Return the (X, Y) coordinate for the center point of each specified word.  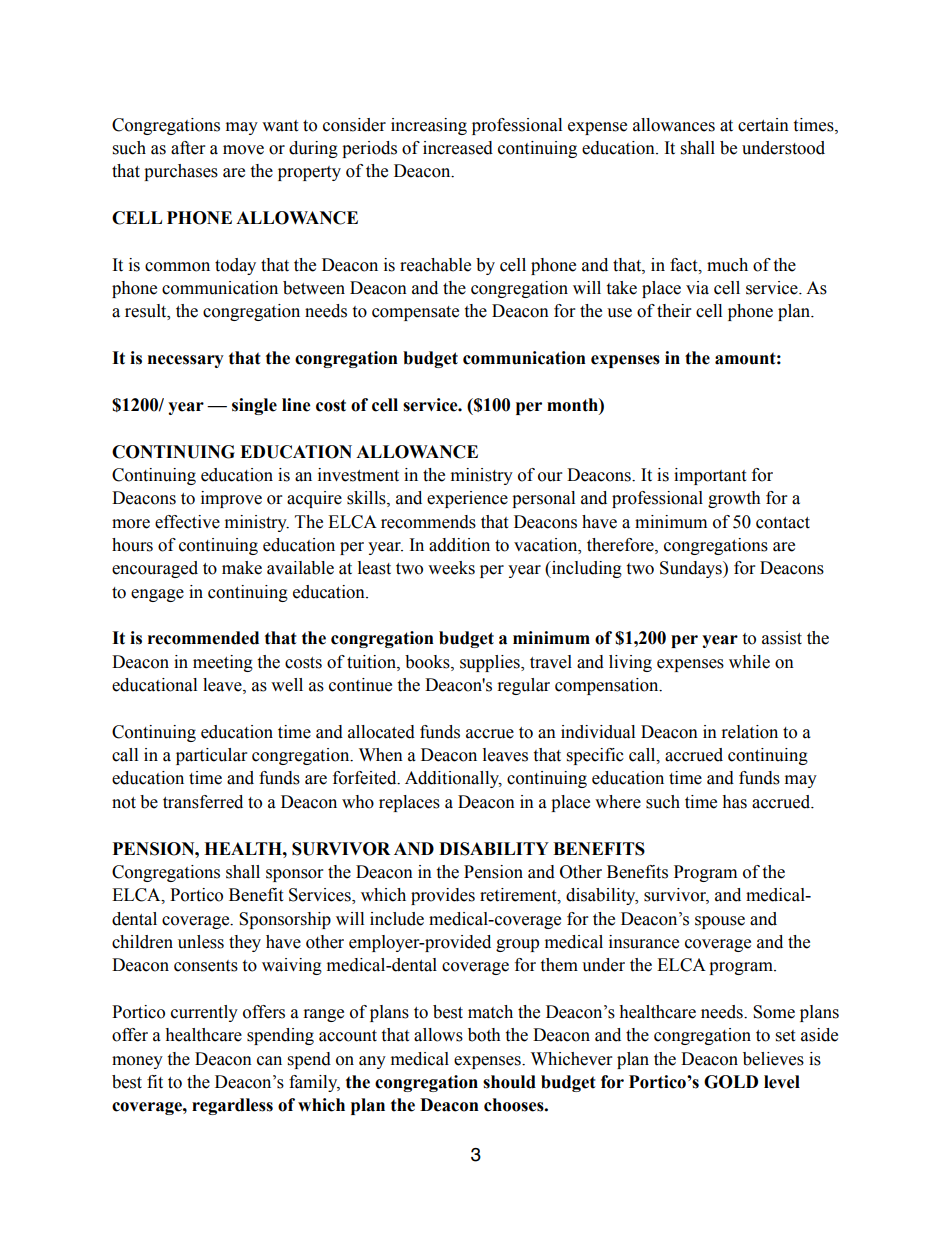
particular (211, 756)
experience (467, 499)
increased (458, 148)
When (381, 755)
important (710, 476)
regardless (232, 1106)
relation (750, 732)
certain (763, 125)
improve (231, 499)
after (188, 148)
